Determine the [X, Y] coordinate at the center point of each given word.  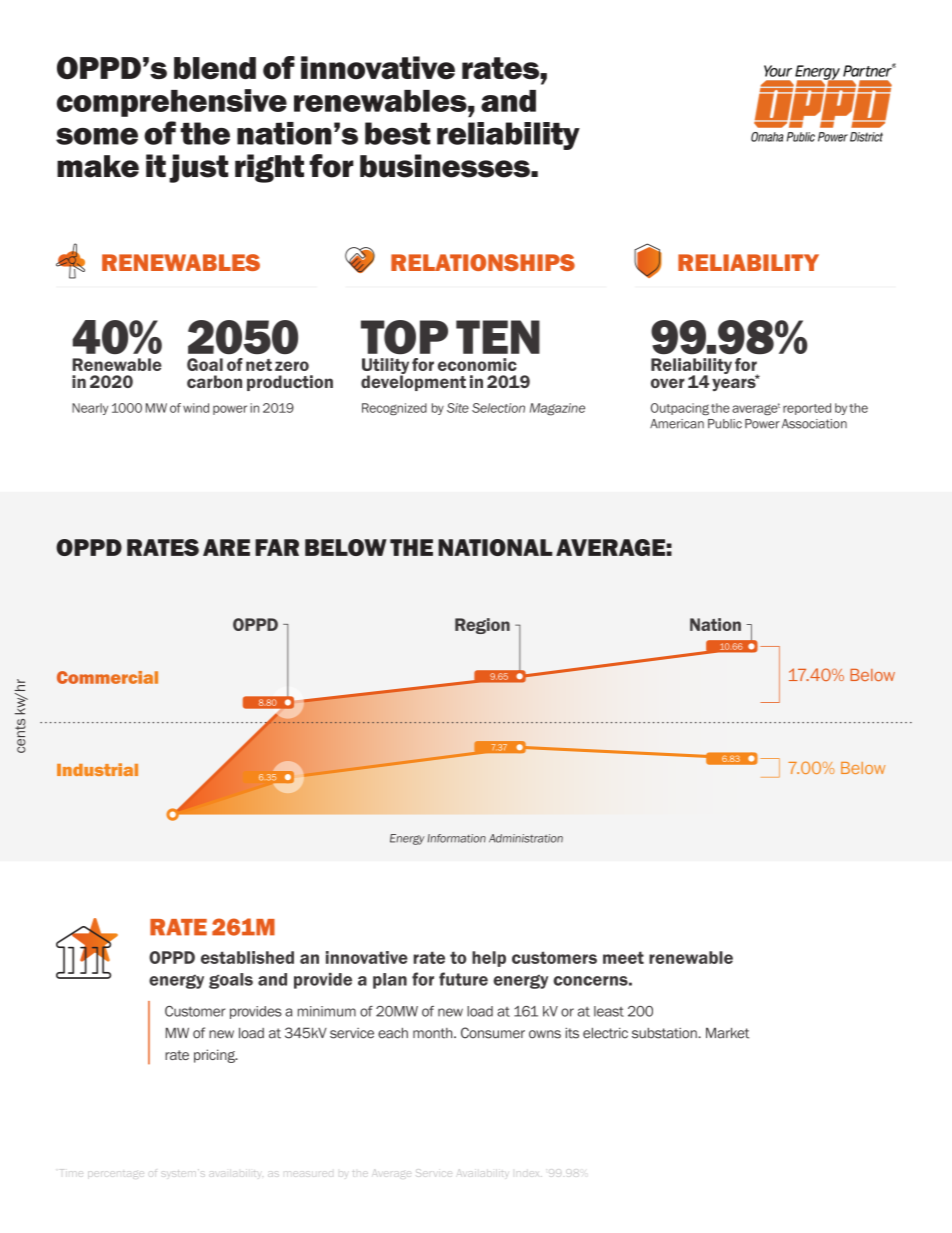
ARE [226, 547]
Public [725, 424]
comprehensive [172, 103]
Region [482, 626]
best [397, 133]
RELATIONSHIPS [483, 262]
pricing [215, 1056]
